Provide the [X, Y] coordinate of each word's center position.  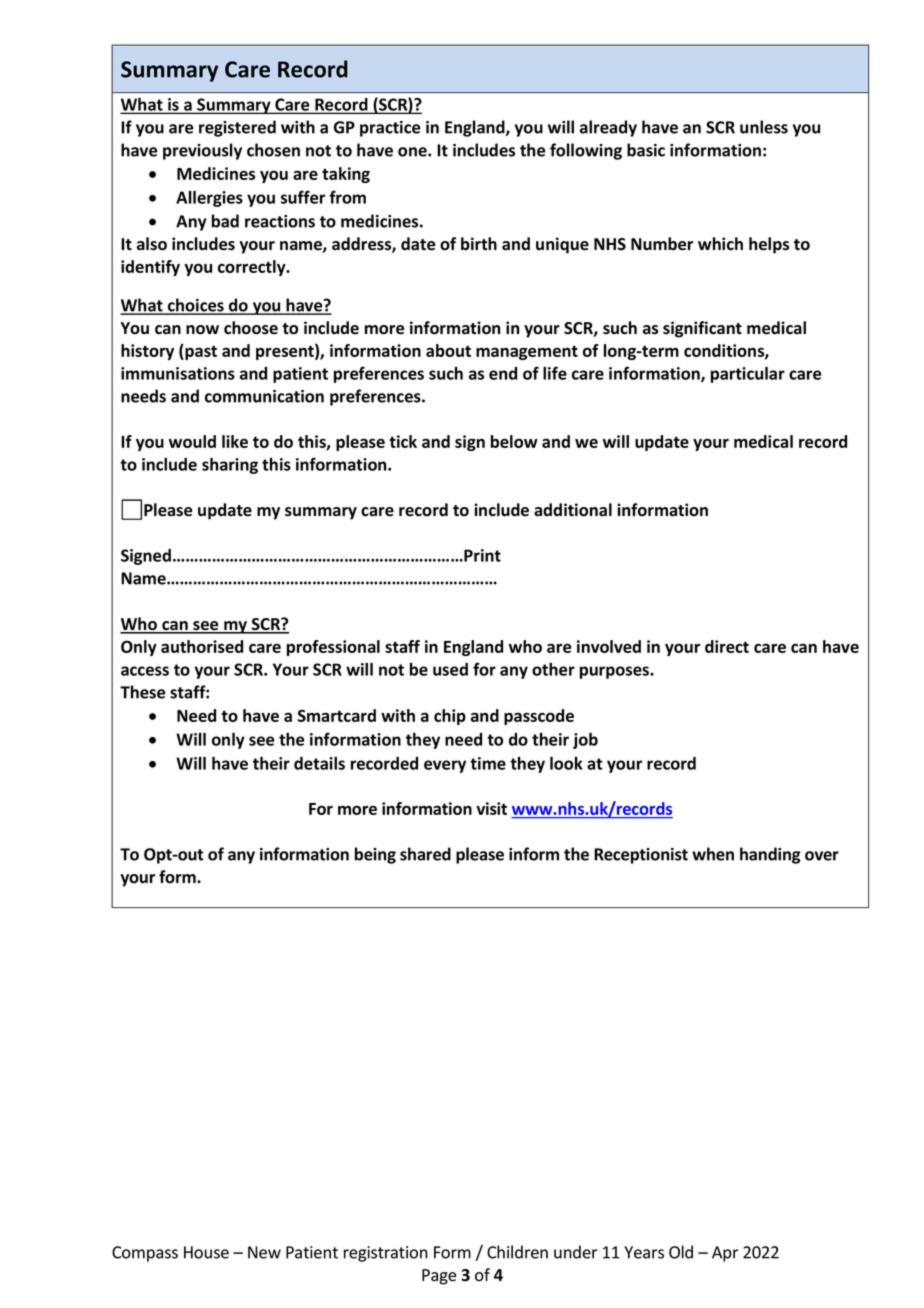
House [206, 1252]
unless [764, 127]
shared [425, 854]
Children [517, 1252]
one [413, 152]
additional [573, 510]
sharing [230, 465]
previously [202, 151]
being [375, 855]
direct [727, 646]
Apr [725, 1254]
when [713, 854]
